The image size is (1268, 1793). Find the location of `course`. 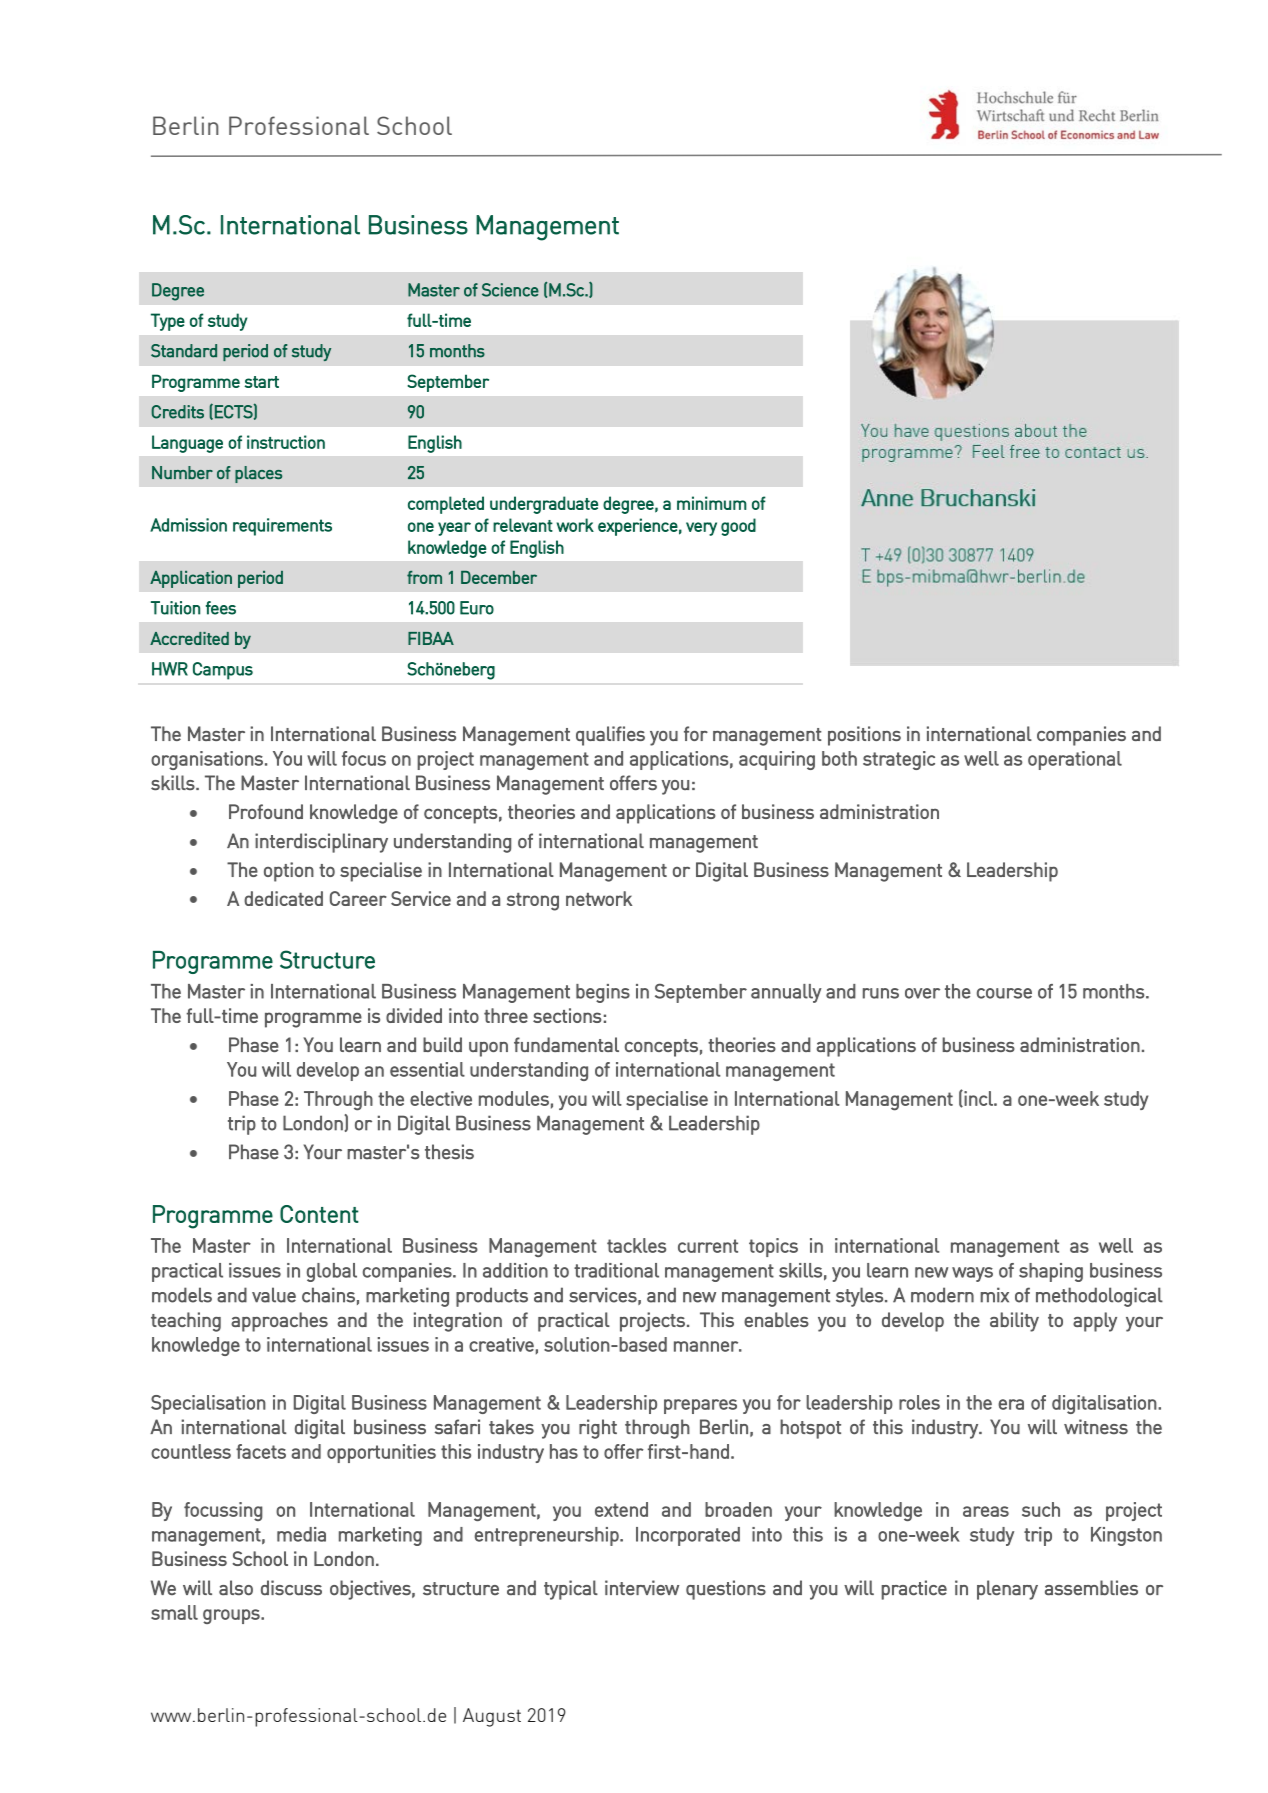

course is located at coordinates (1004, 993).
